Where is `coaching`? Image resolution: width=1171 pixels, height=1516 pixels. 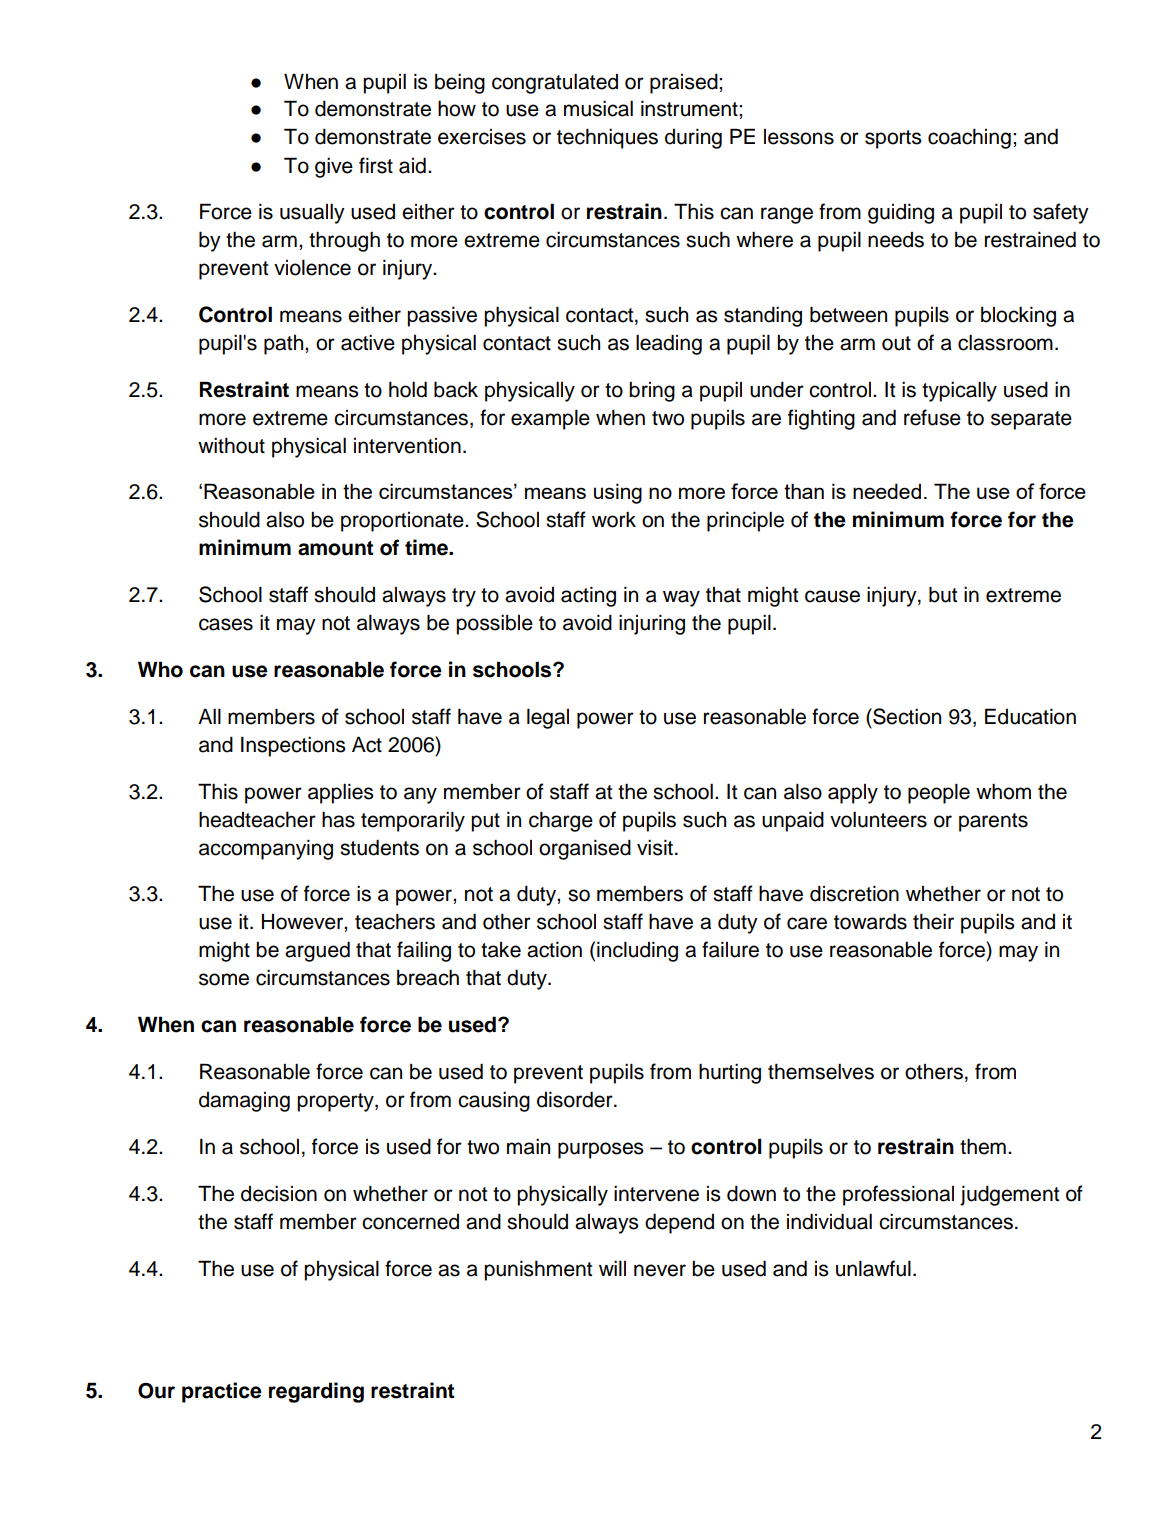
coaching is located at coordinates (969, 139).
